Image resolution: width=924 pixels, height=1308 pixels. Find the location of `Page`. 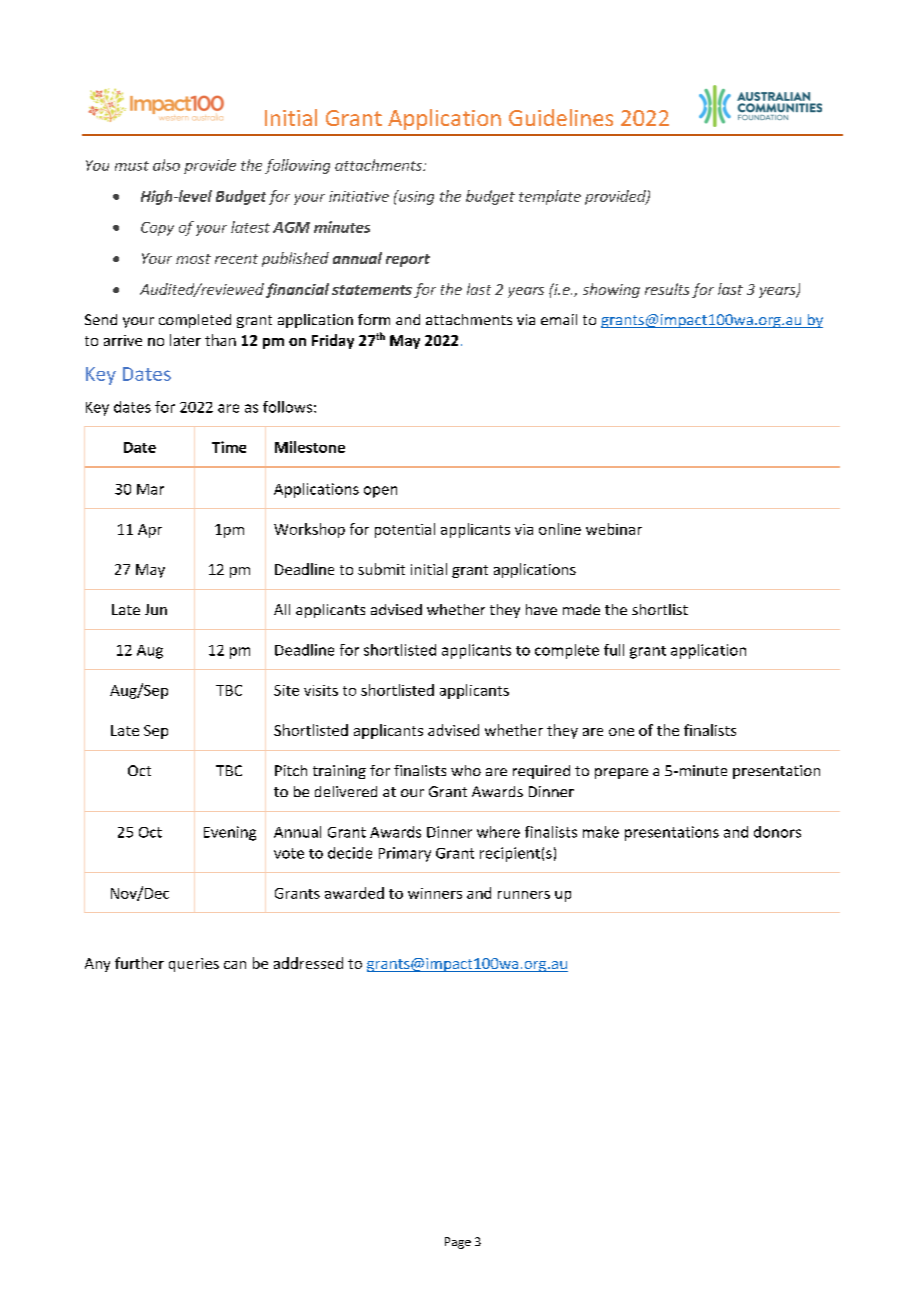

Page is located at coordinates (458, 1243).
